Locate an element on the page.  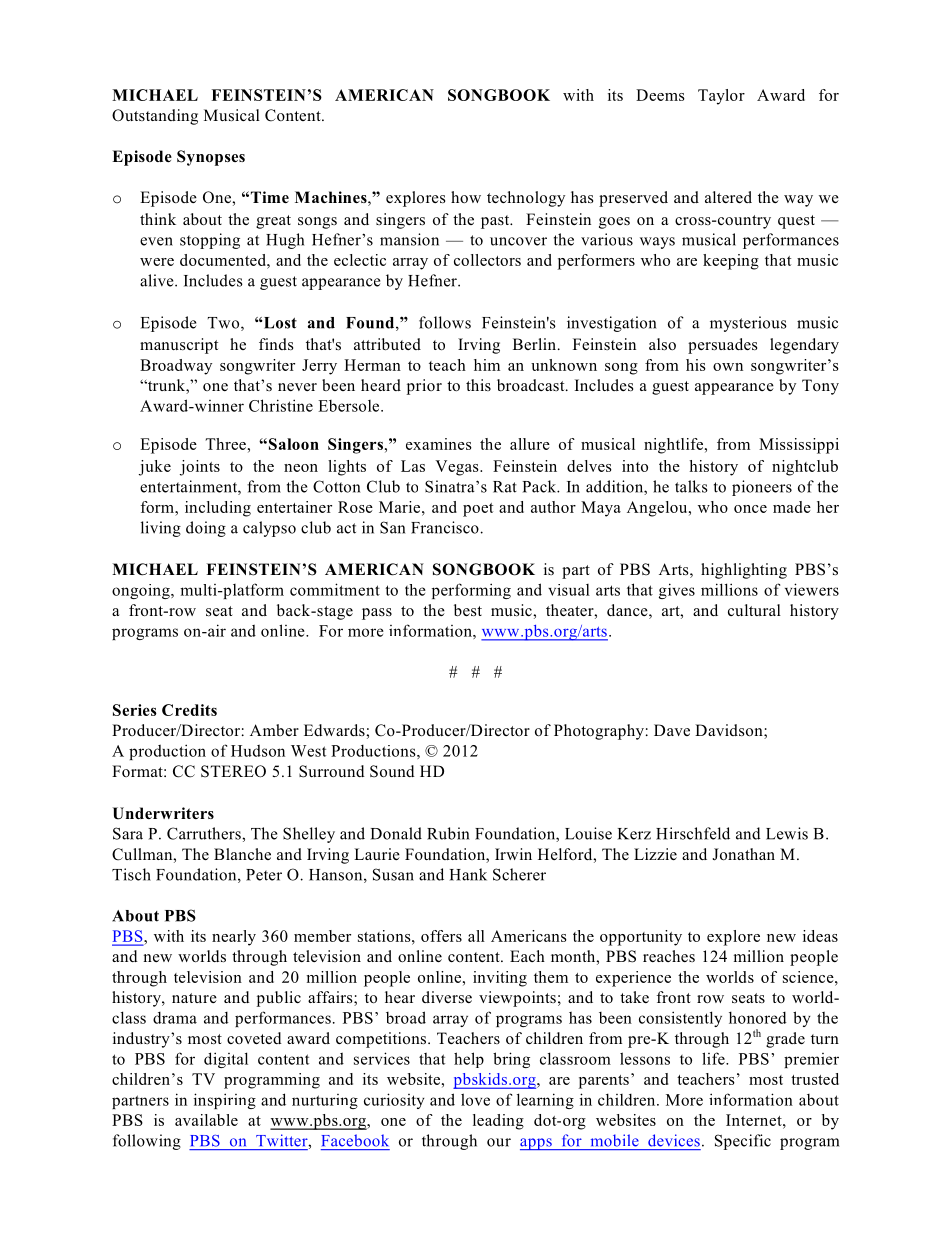
Taylor is located at coordinates (721, 97).
